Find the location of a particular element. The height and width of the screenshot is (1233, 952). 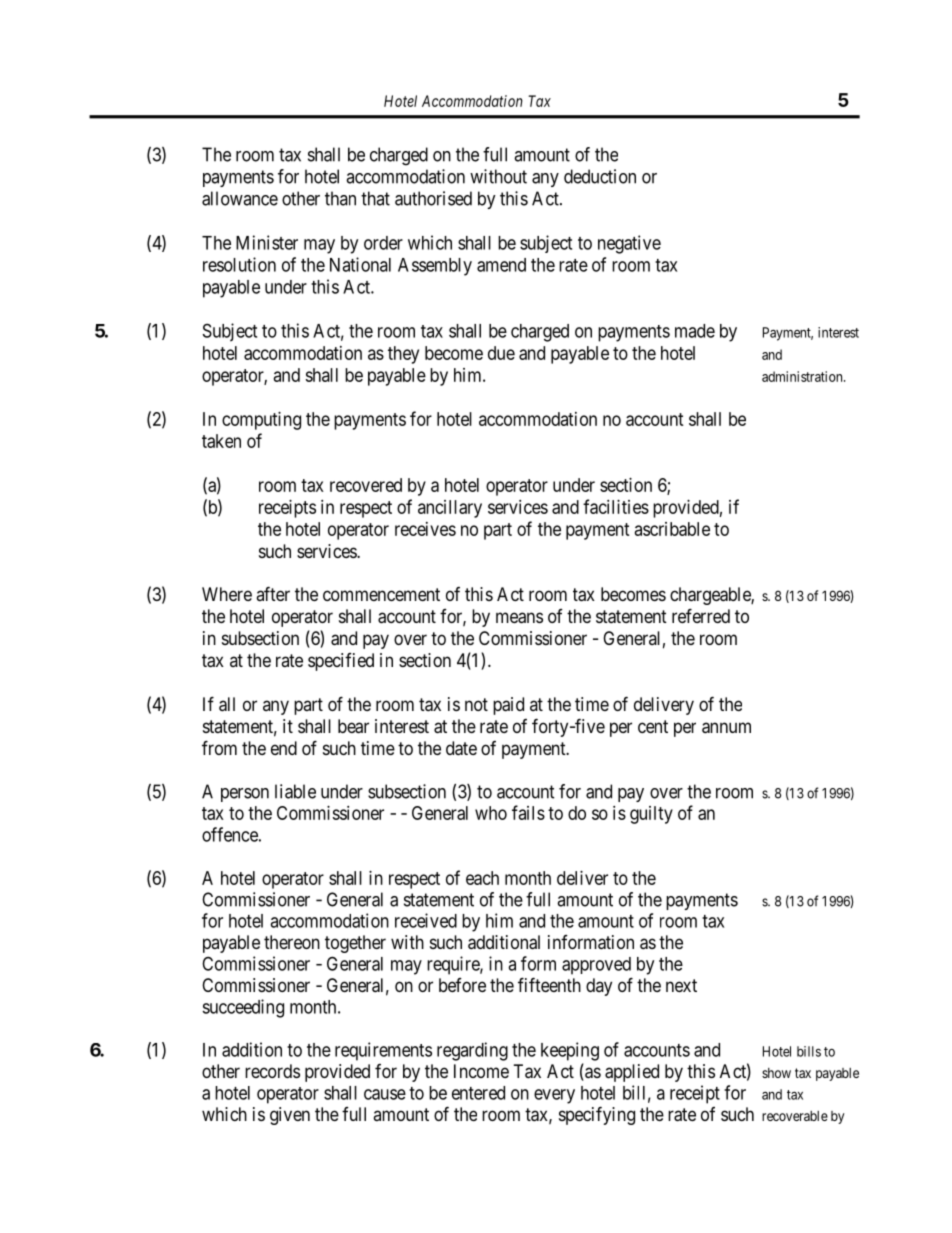

records is located at coordinates (272, 1071).
